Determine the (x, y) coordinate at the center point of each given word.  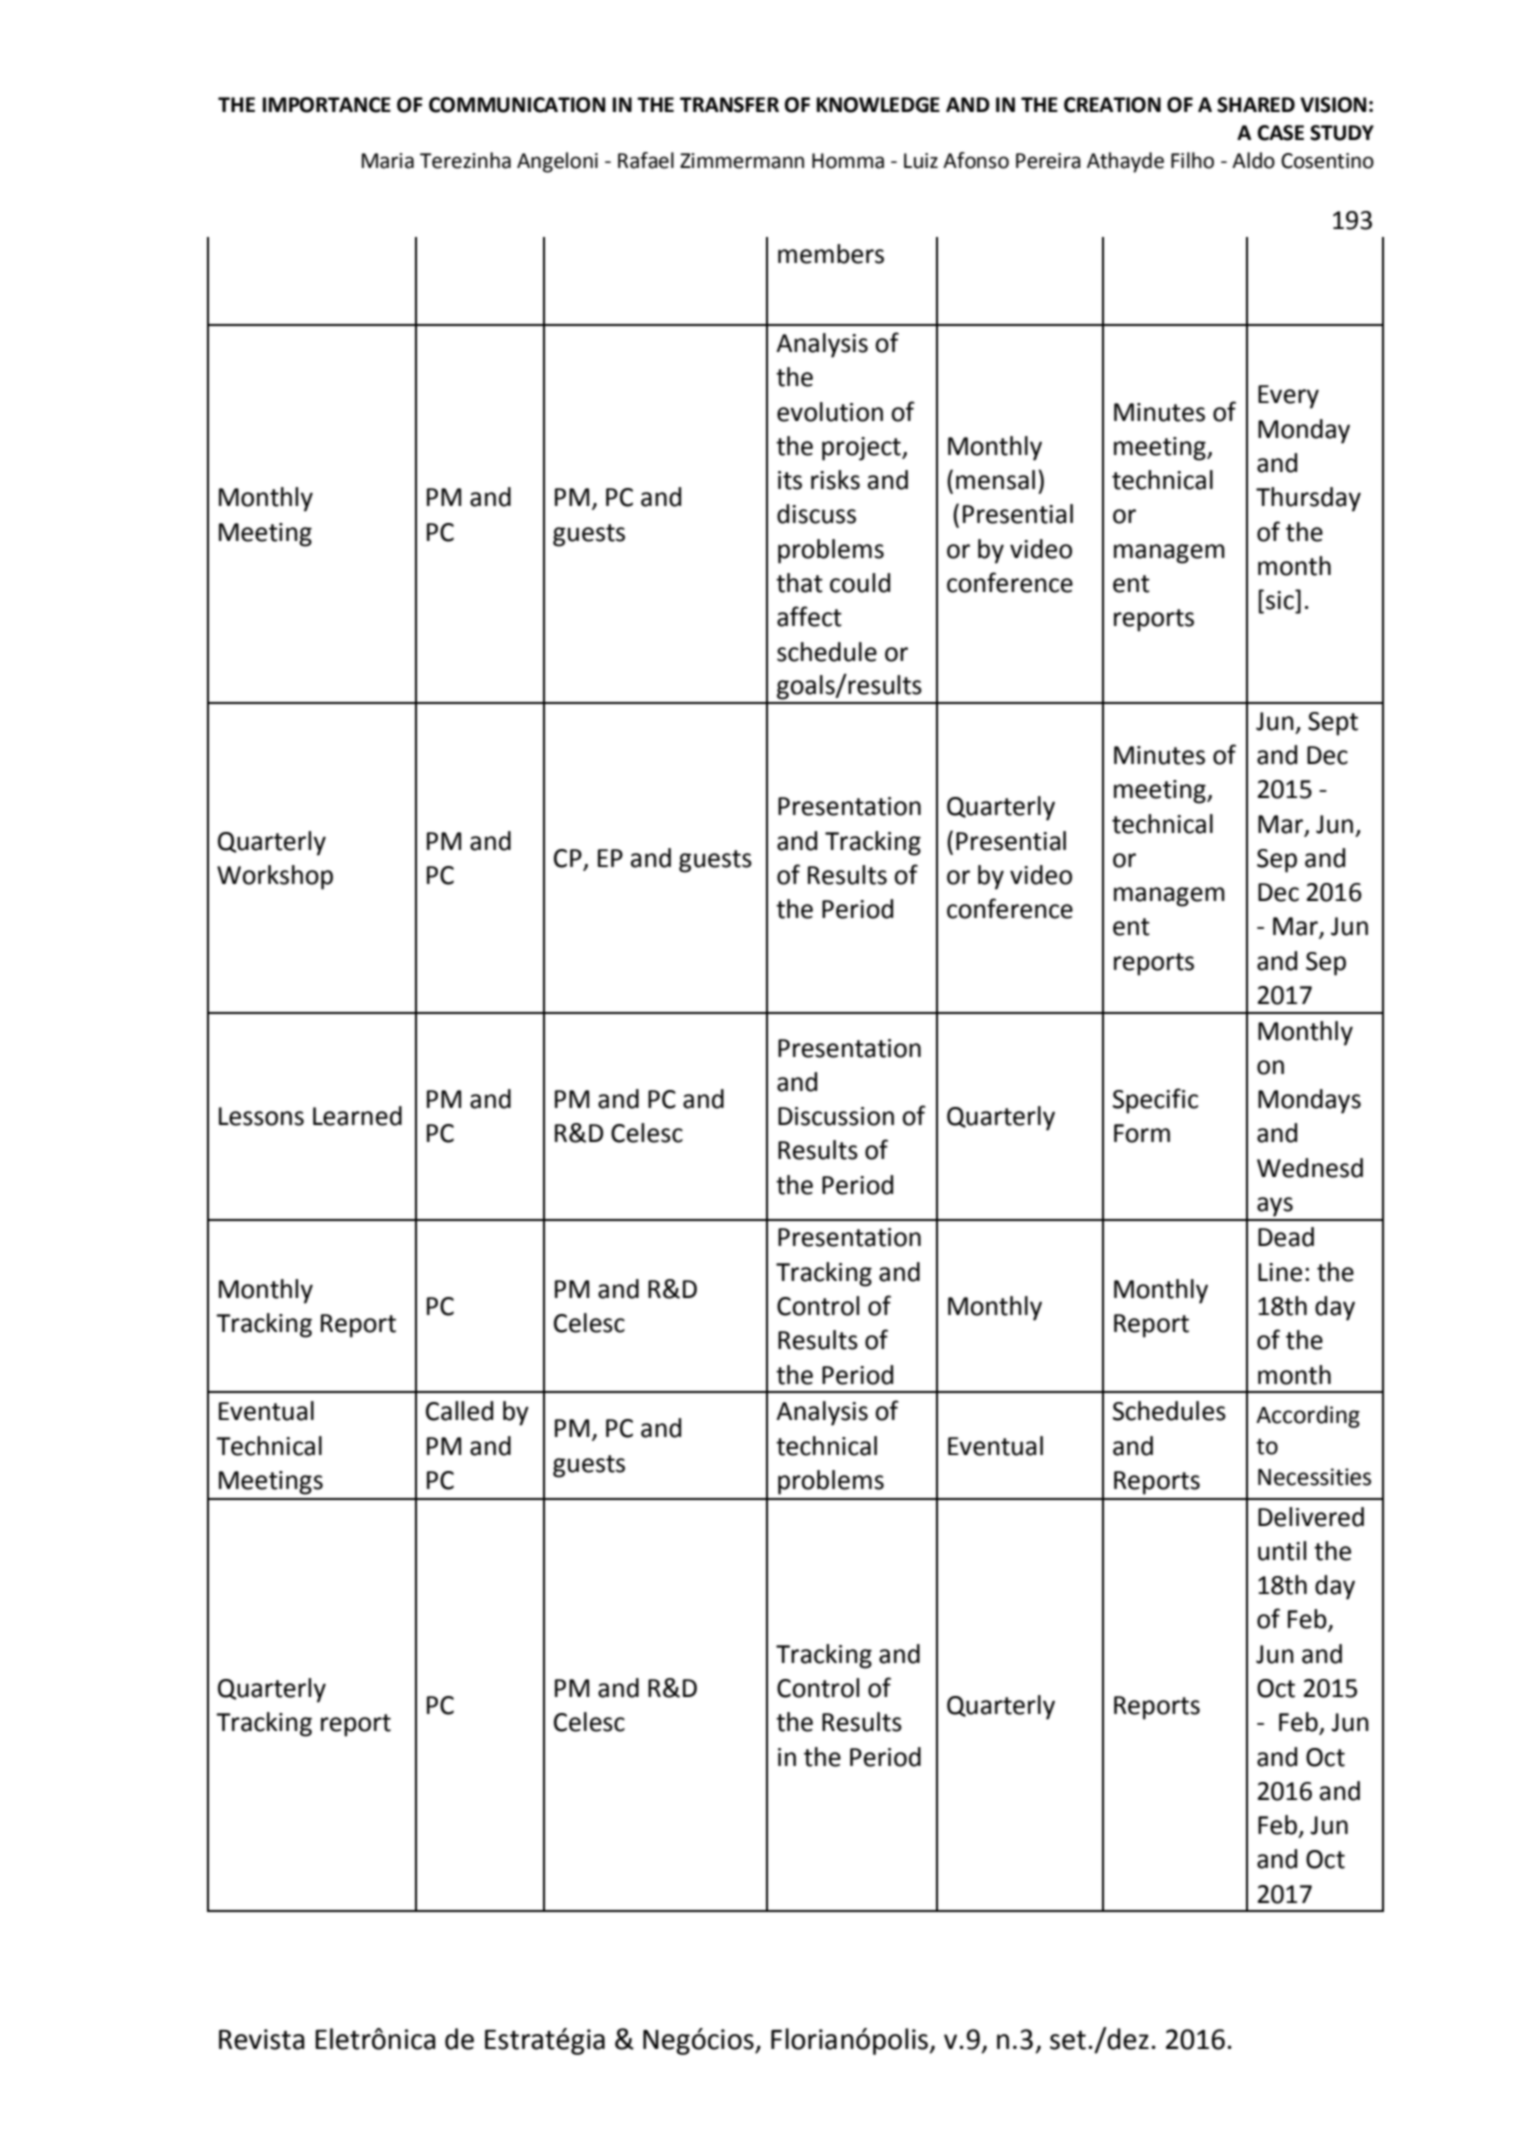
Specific (1155, 1101)
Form (1142, 1133)
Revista (262, 2039)
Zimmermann (742, 161)
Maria (388, 161)
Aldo (1253, 160)
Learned (357, 1116)
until (1282, 1551)
